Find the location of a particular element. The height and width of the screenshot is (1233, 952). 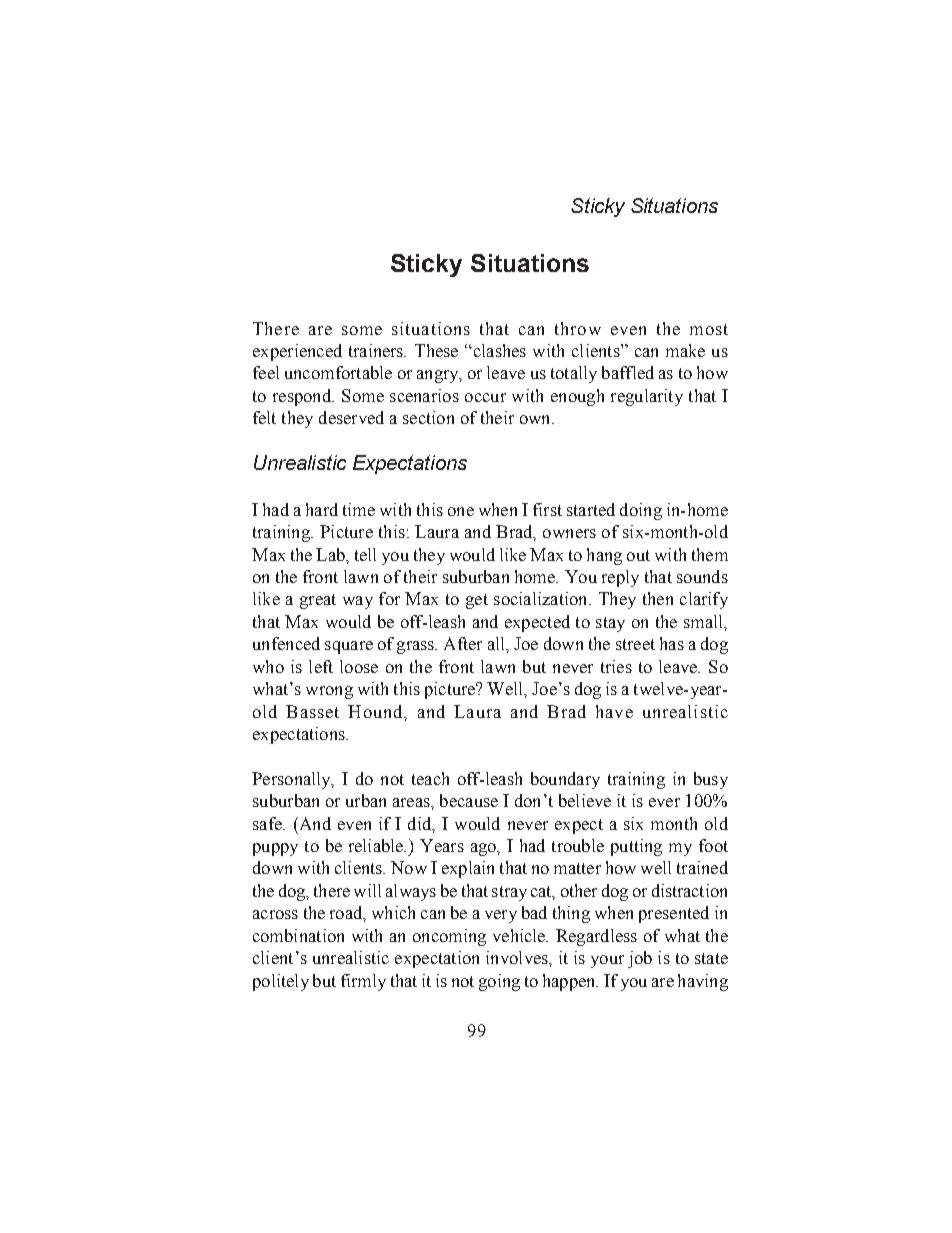

clashes is located at coordinates (498, 350).
